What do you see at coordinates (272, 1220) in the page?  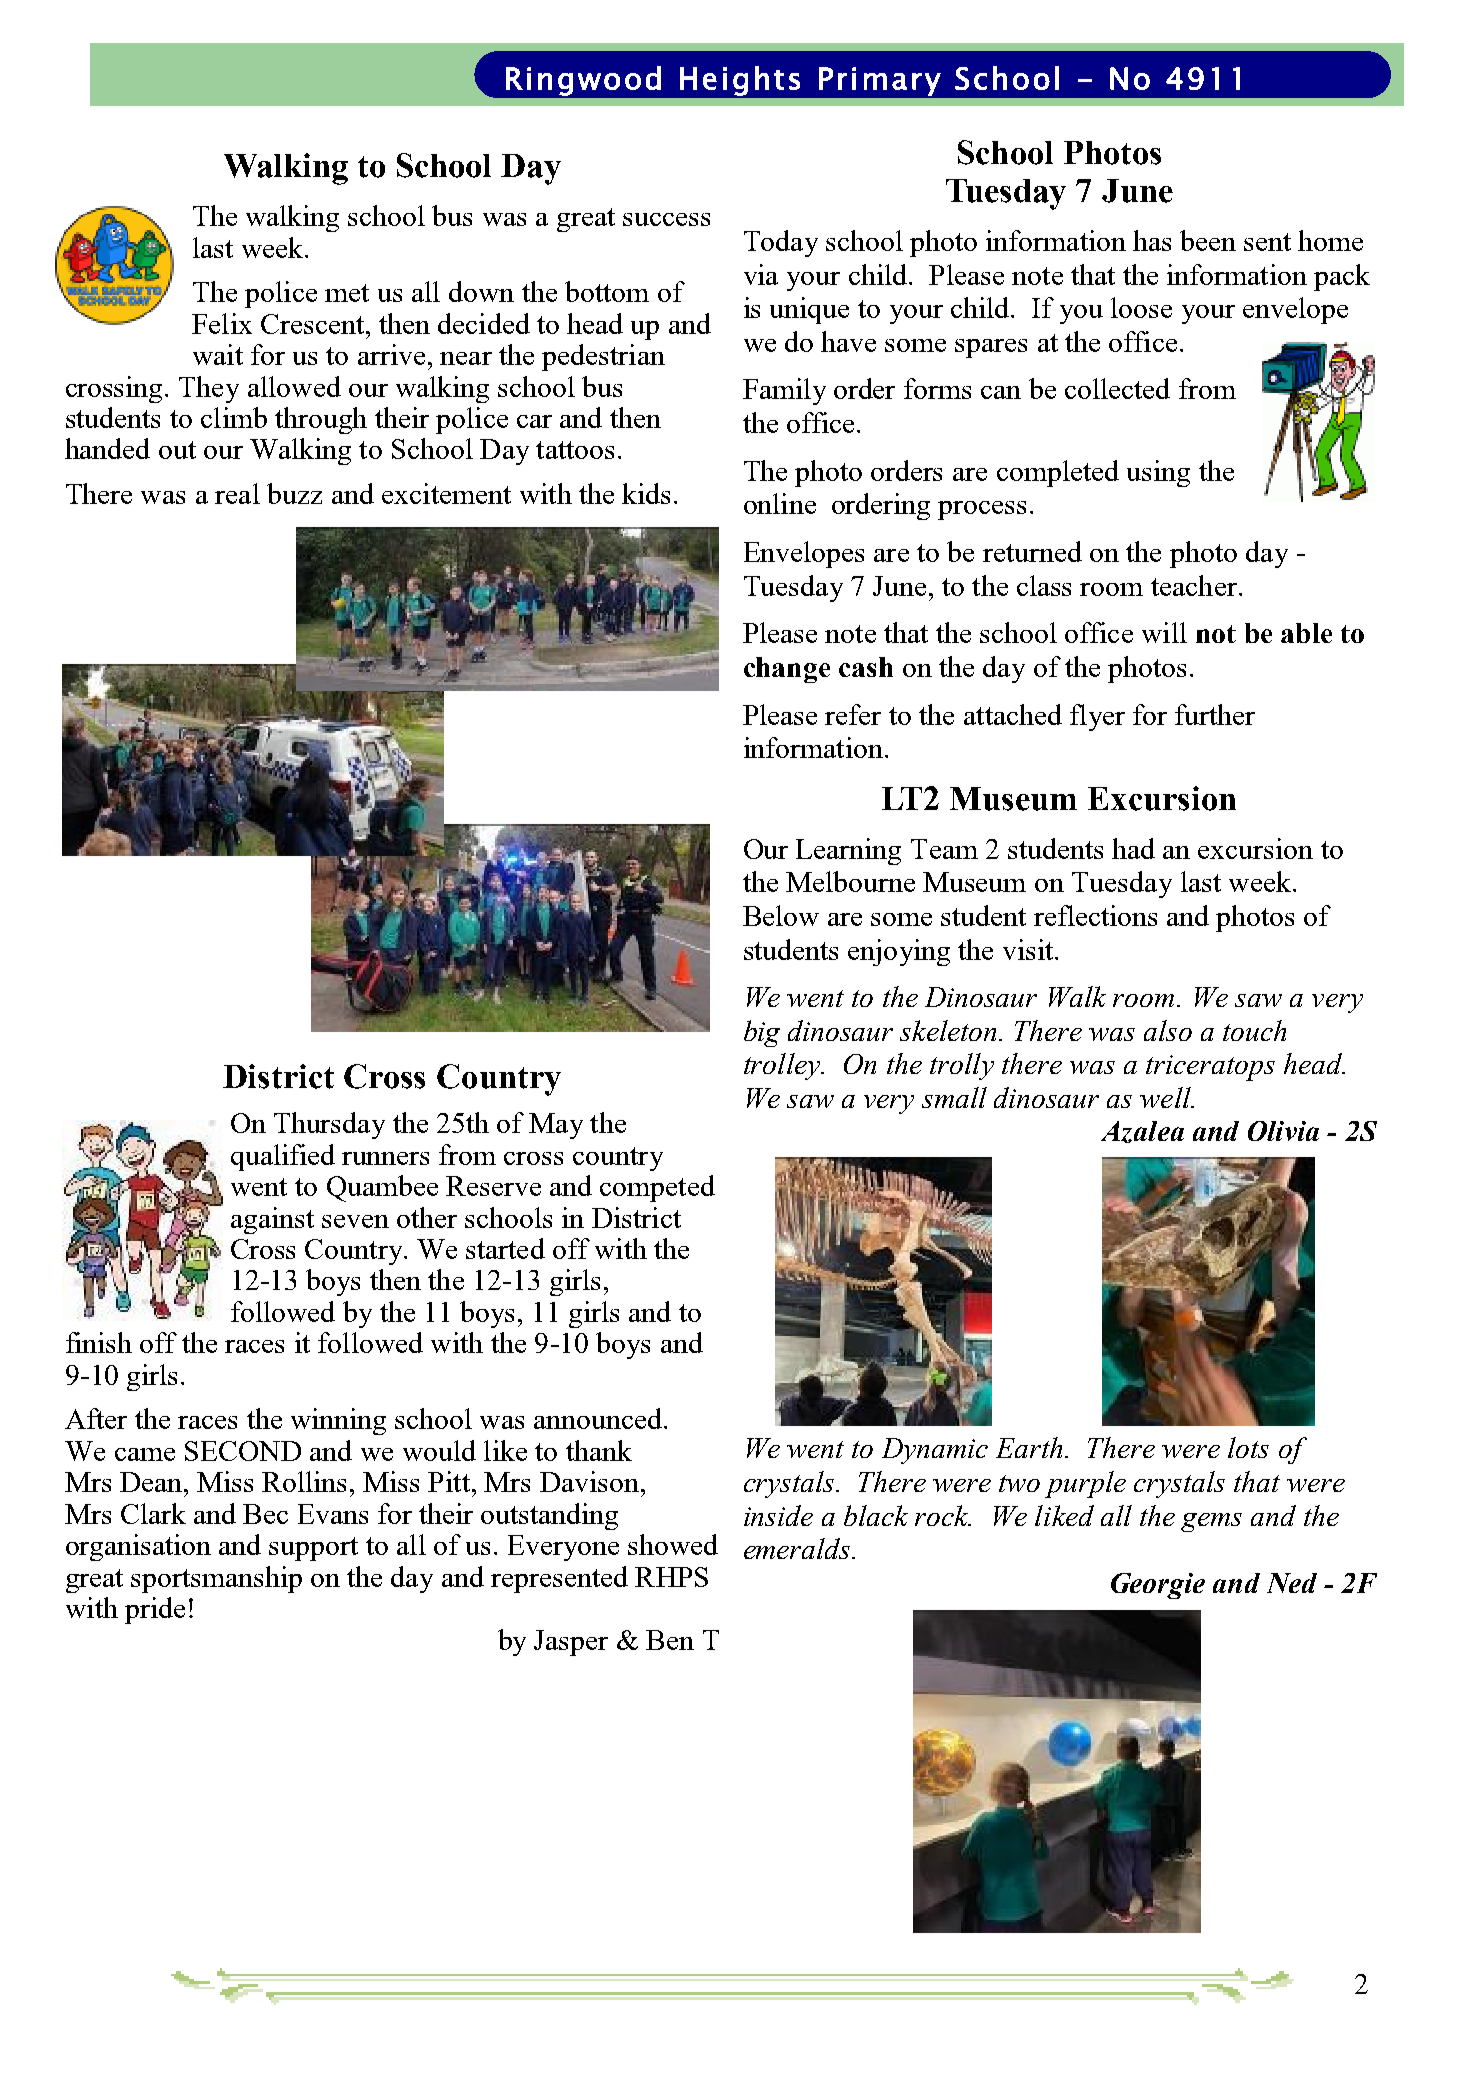 I see `against` at bounding box center [272, 1220].
